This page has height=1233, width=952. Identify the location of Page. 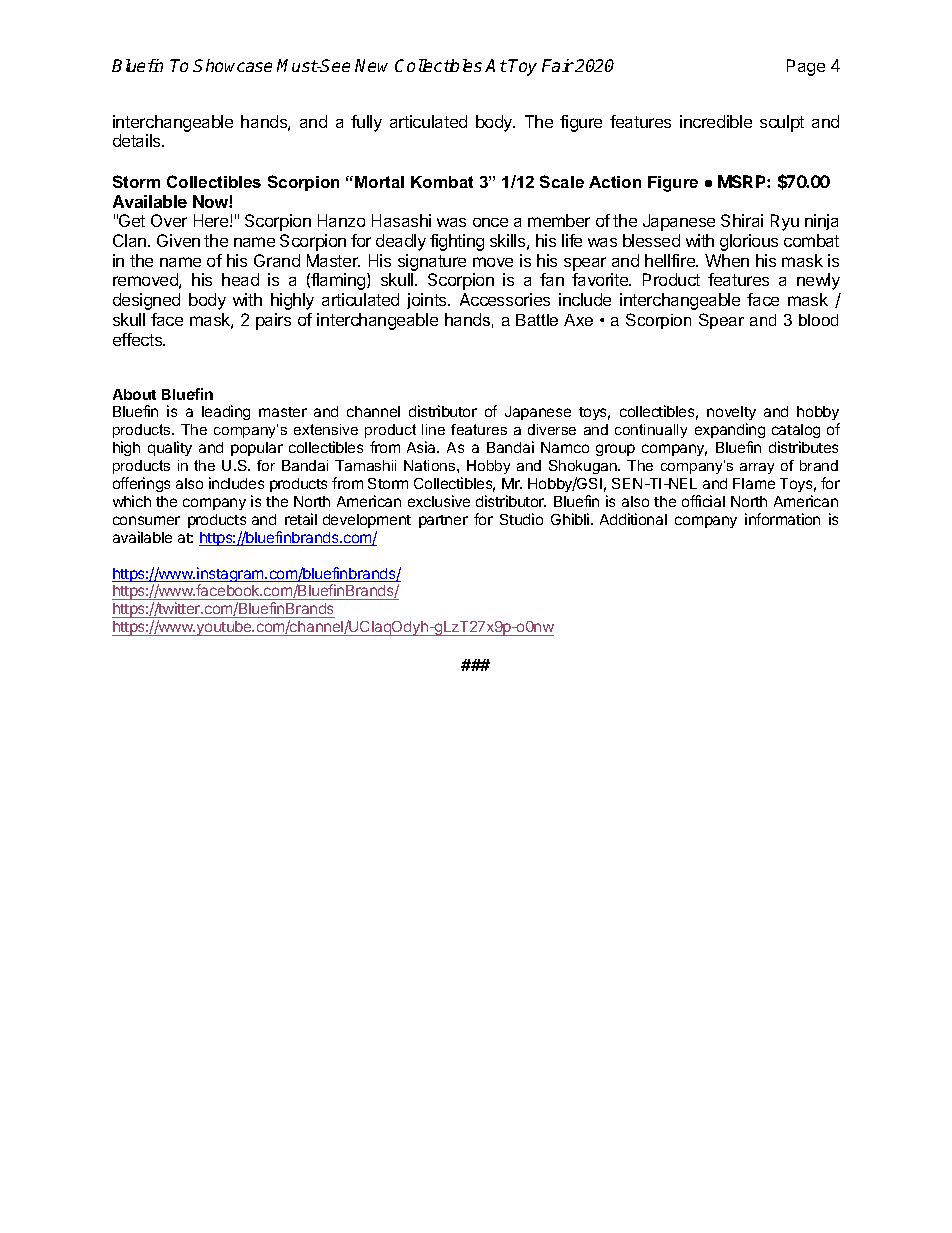
(806, 67).
